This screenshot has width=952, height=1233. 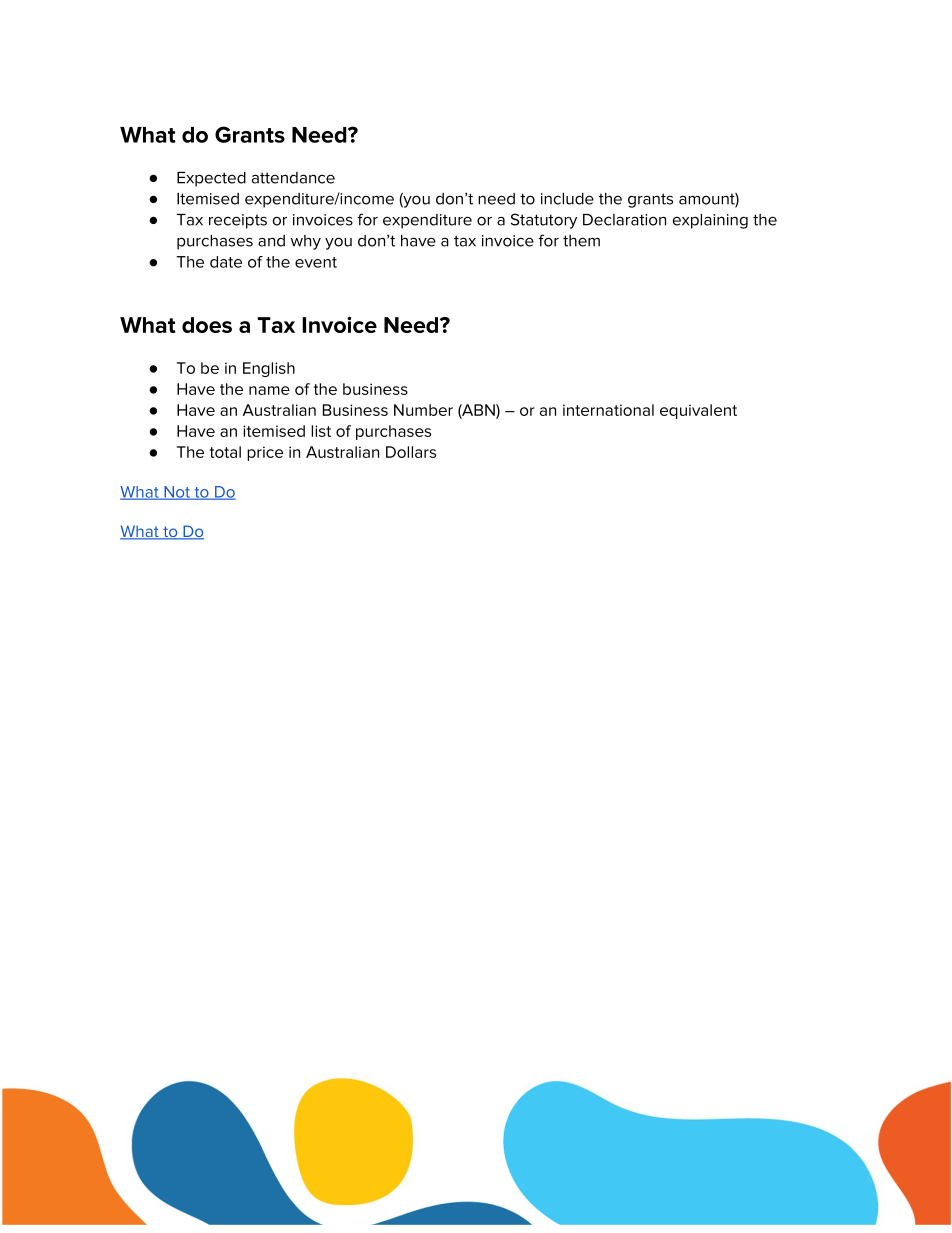 What do you see at coordinates (177, 493) in the screenshot?
I see `Not` at bounding box center [177, 493].
